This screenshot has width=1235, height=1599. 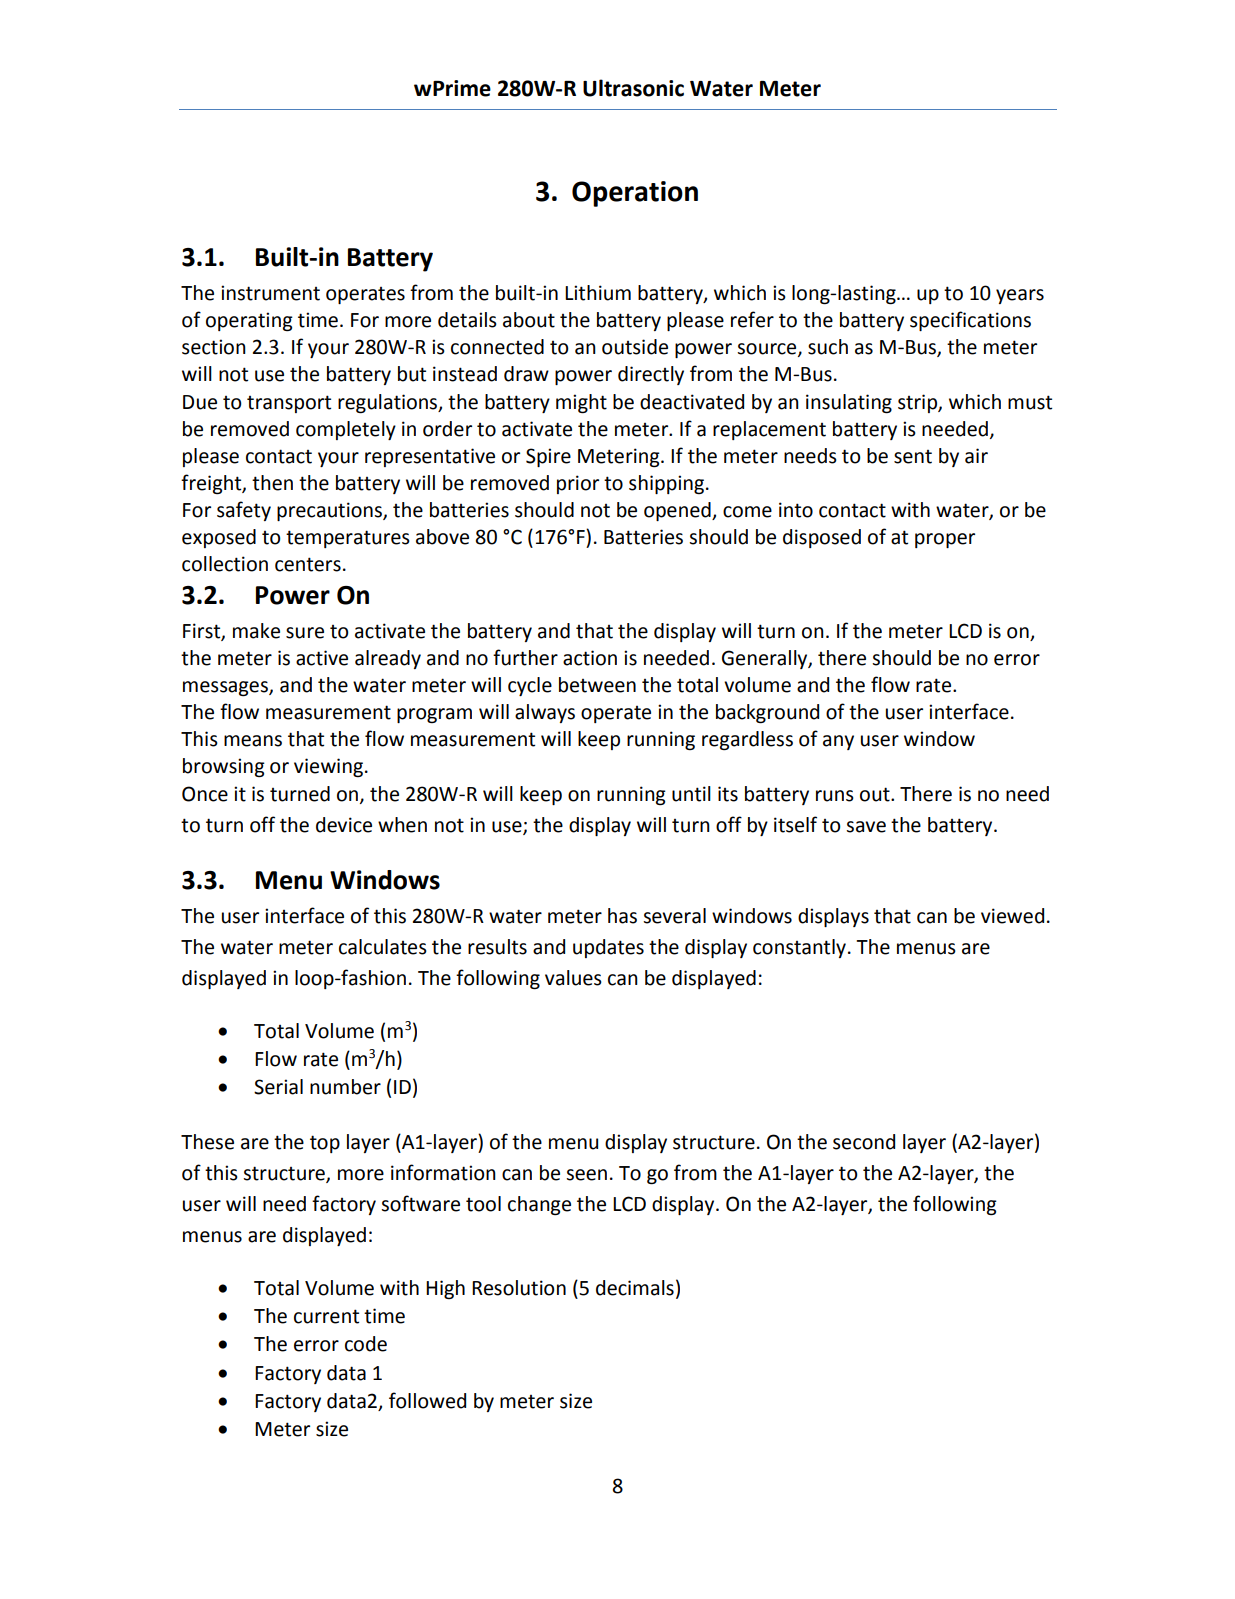 I want to click on viewing, so click(x=328, y=767).
